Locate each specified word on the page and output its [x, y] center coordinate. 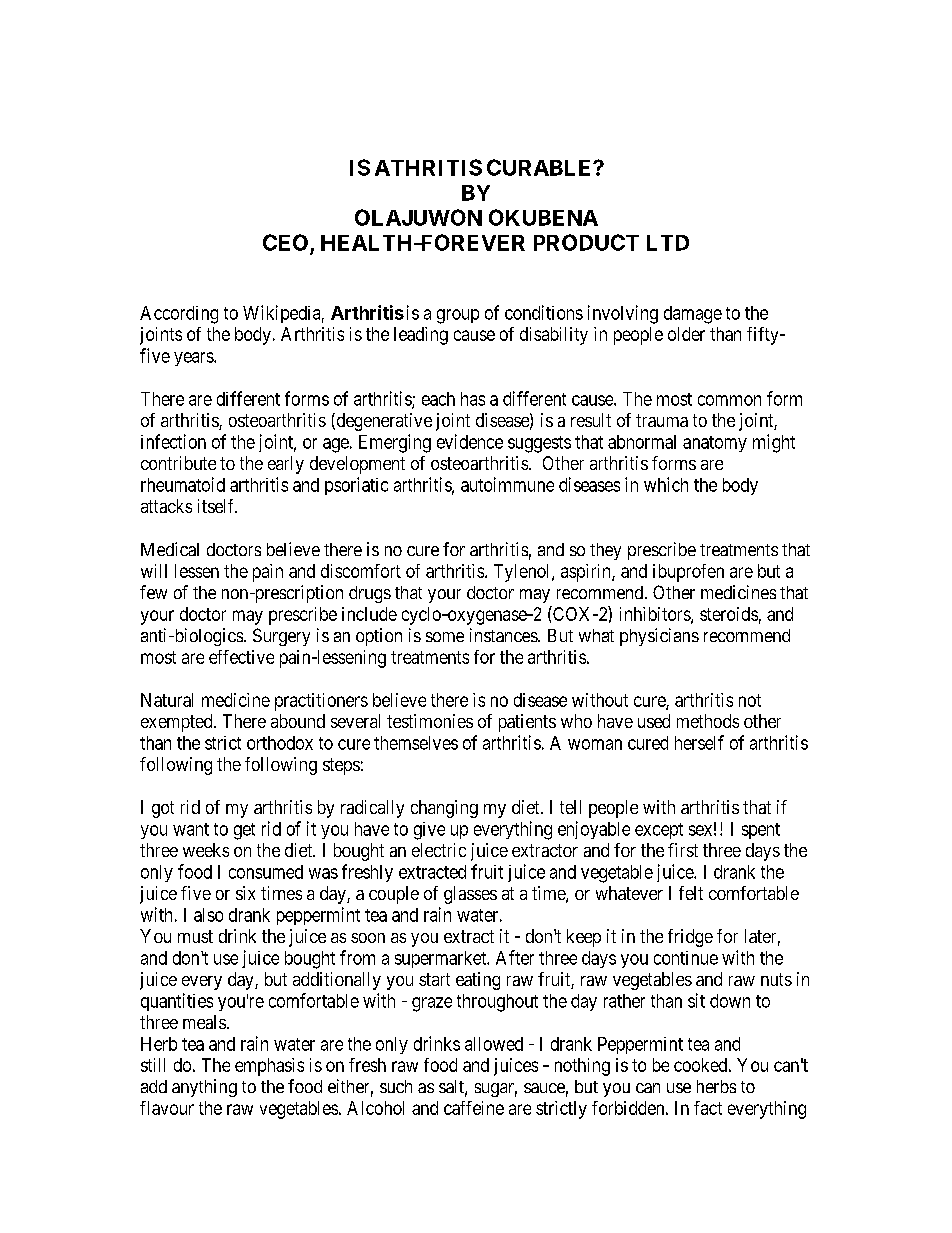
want [191, 829]
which [666, 484]
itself [217, 506]
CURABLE [540, 167]
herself [699, 742]
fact [708, 1108]
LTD [668, 243]
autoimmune [507, 484]
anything [204, 1088]
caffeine [474, 1108]
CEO [285, 242]
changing [444, 809]
